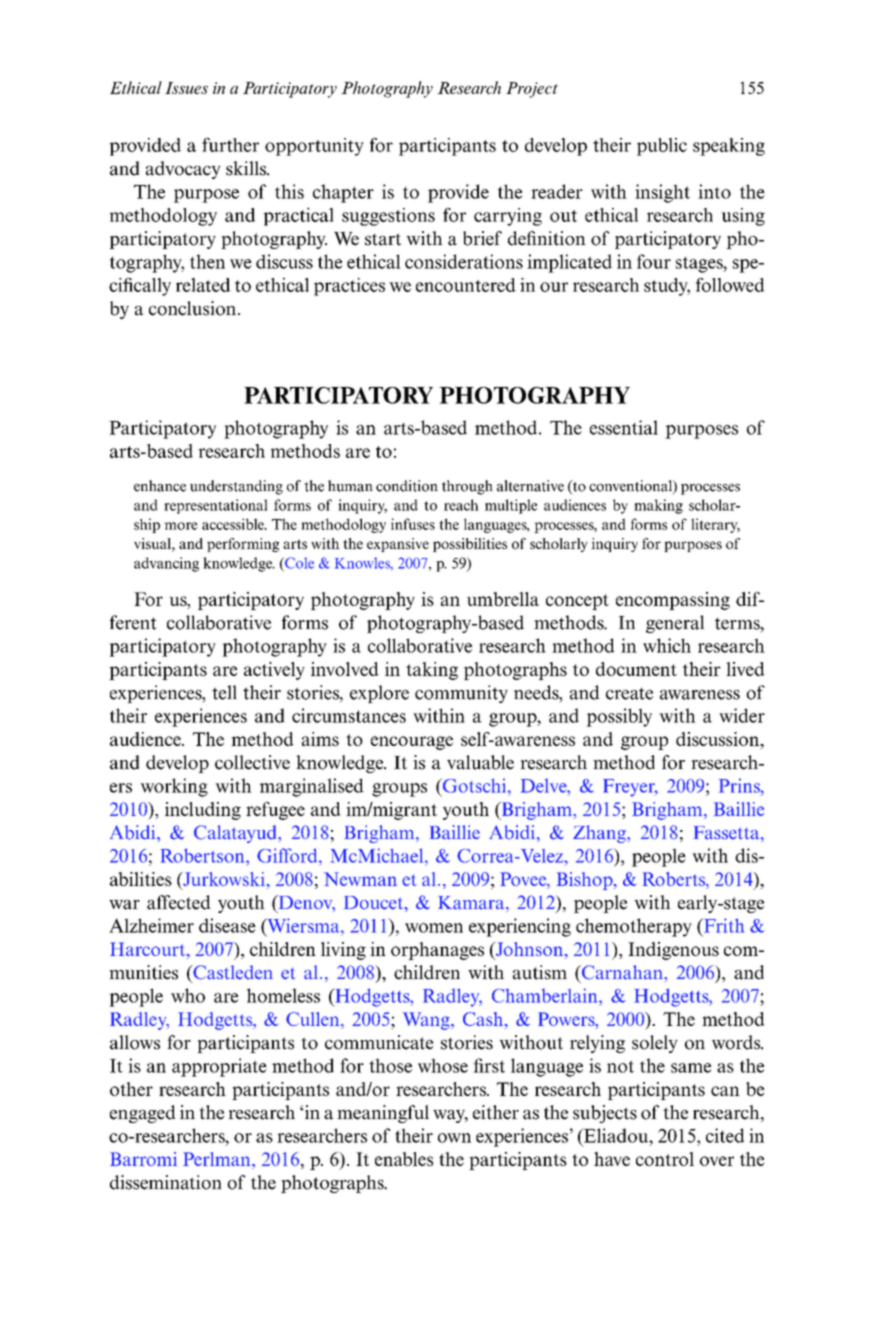 This page has width=874, height=1317. I want to click on valuable, so click(480, 762).
